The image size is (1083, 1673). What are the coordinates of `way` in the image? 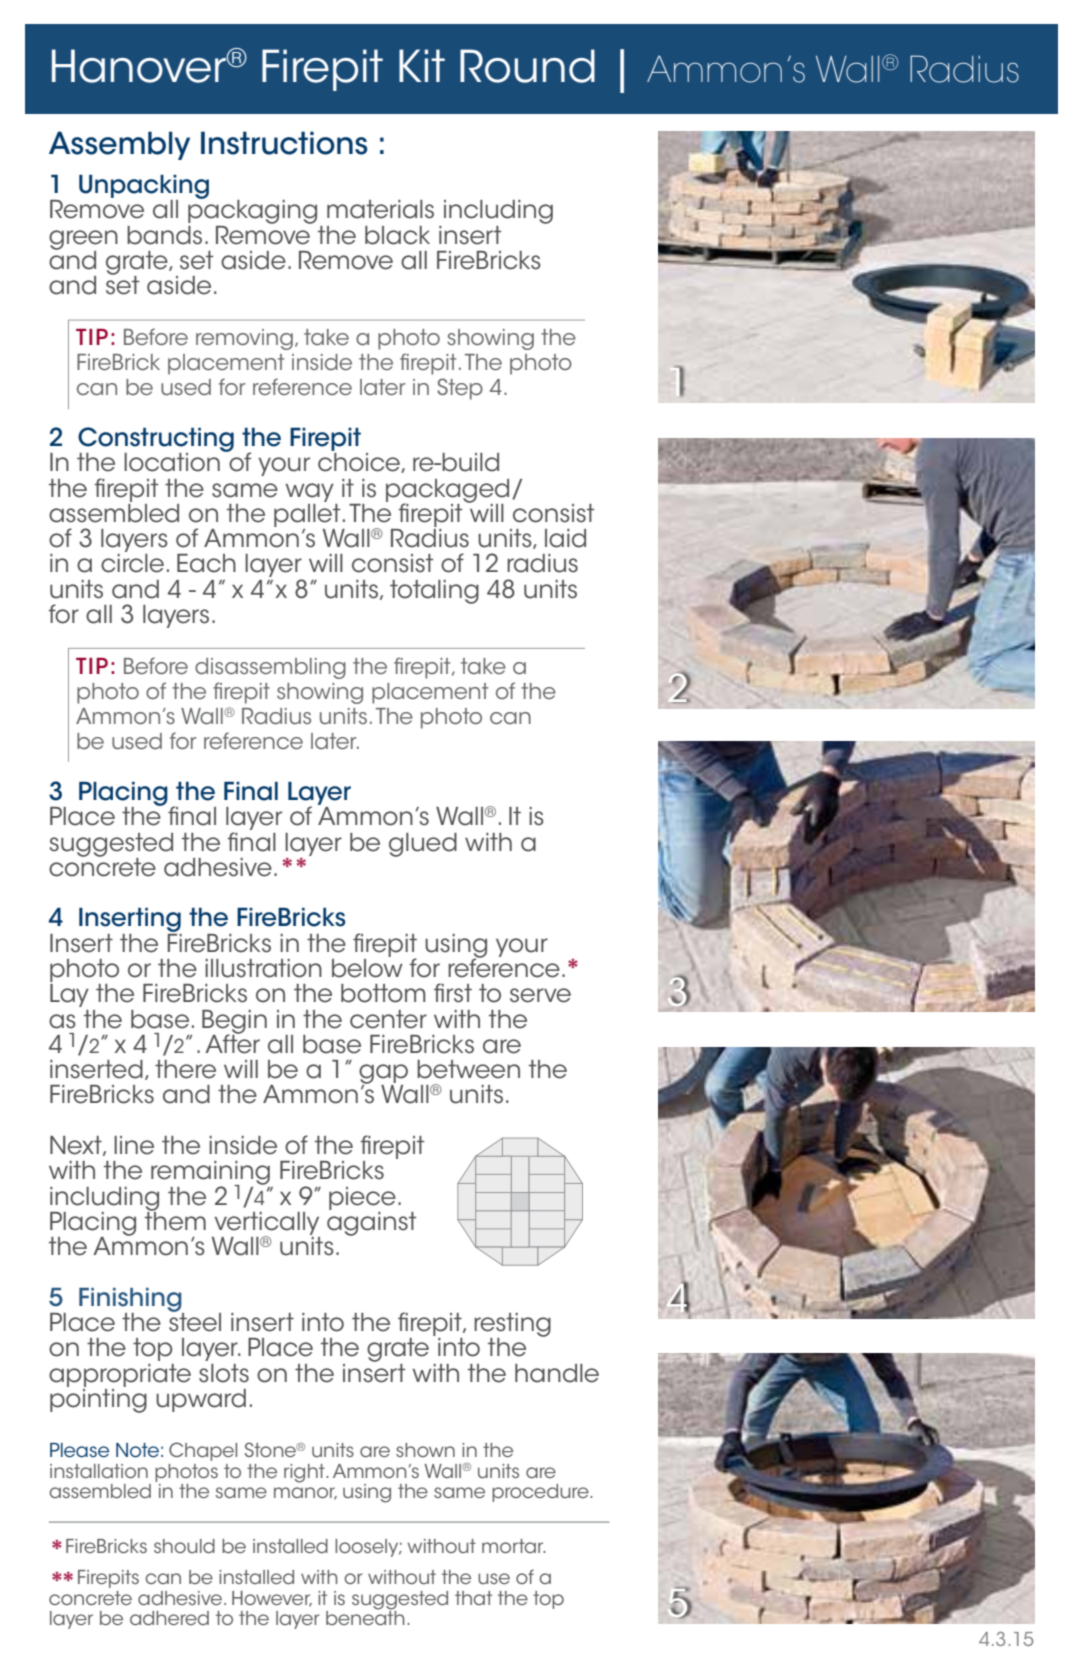 It's located at (309, 492).
